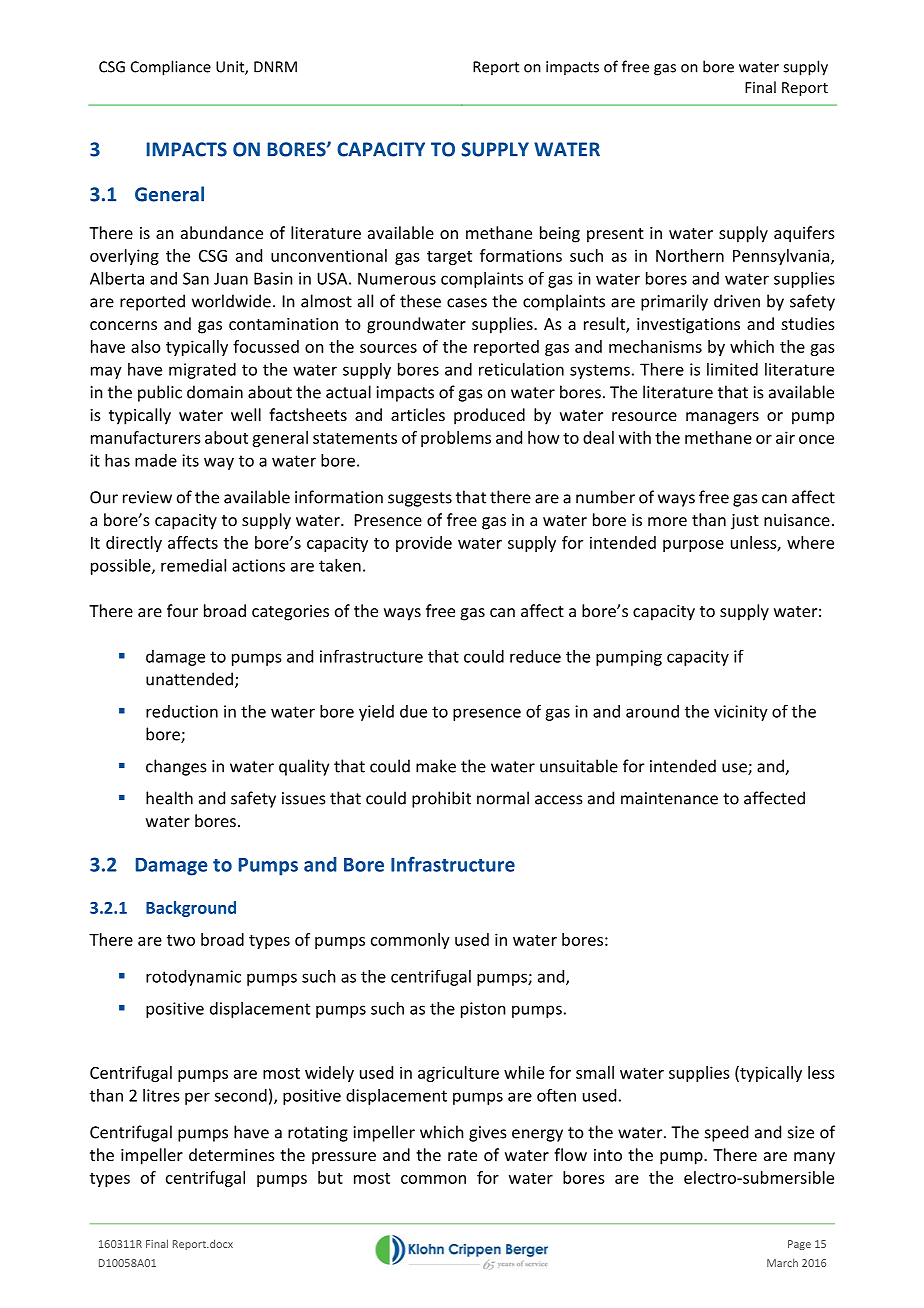  What do you see at coordinates (488, 1134) in the screenshot?
I see `gives` at bounding box center [488, 1134].
